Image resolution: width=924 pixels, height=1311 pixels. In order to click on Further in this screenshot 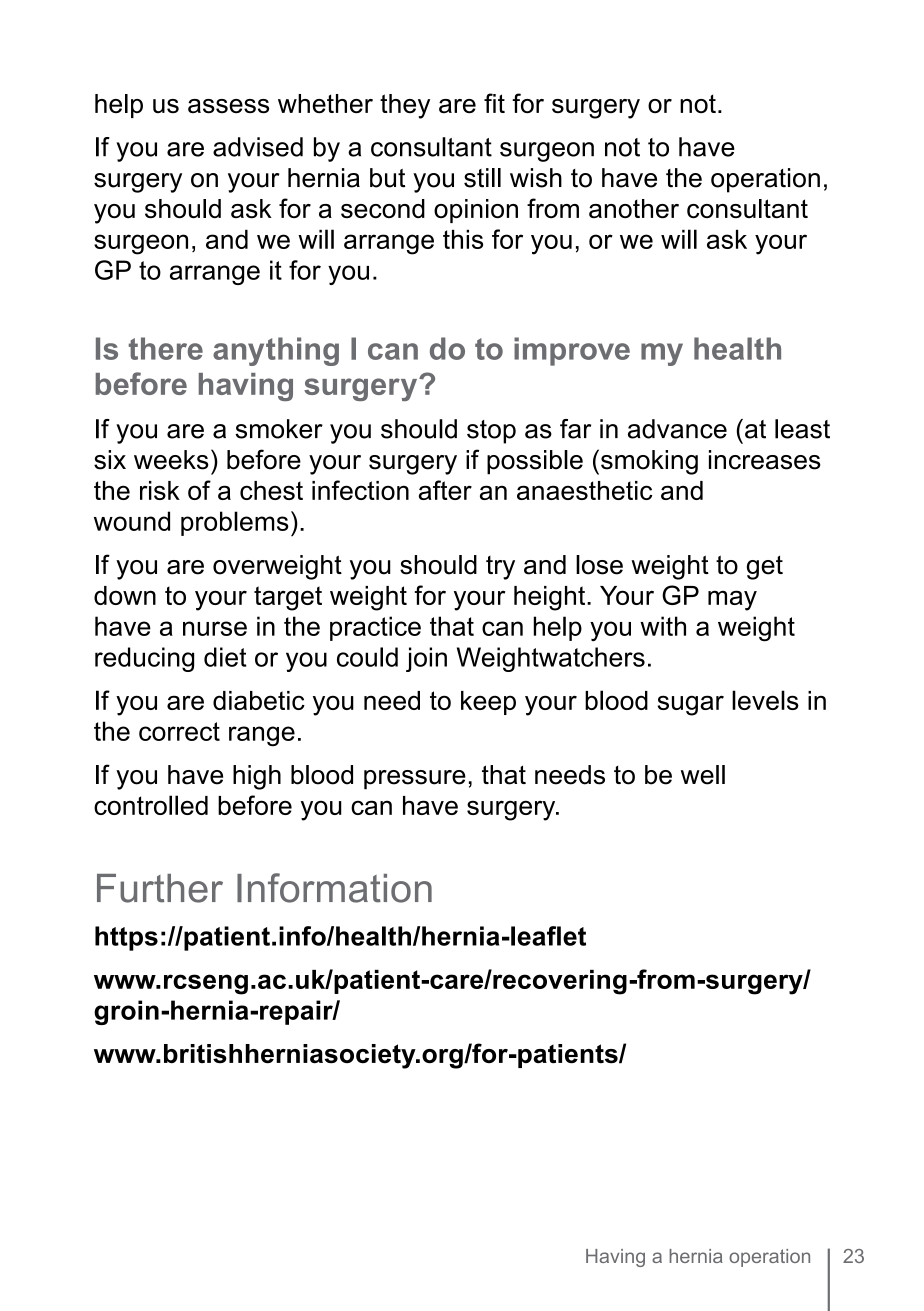, I will do `click(160, 888)`.
